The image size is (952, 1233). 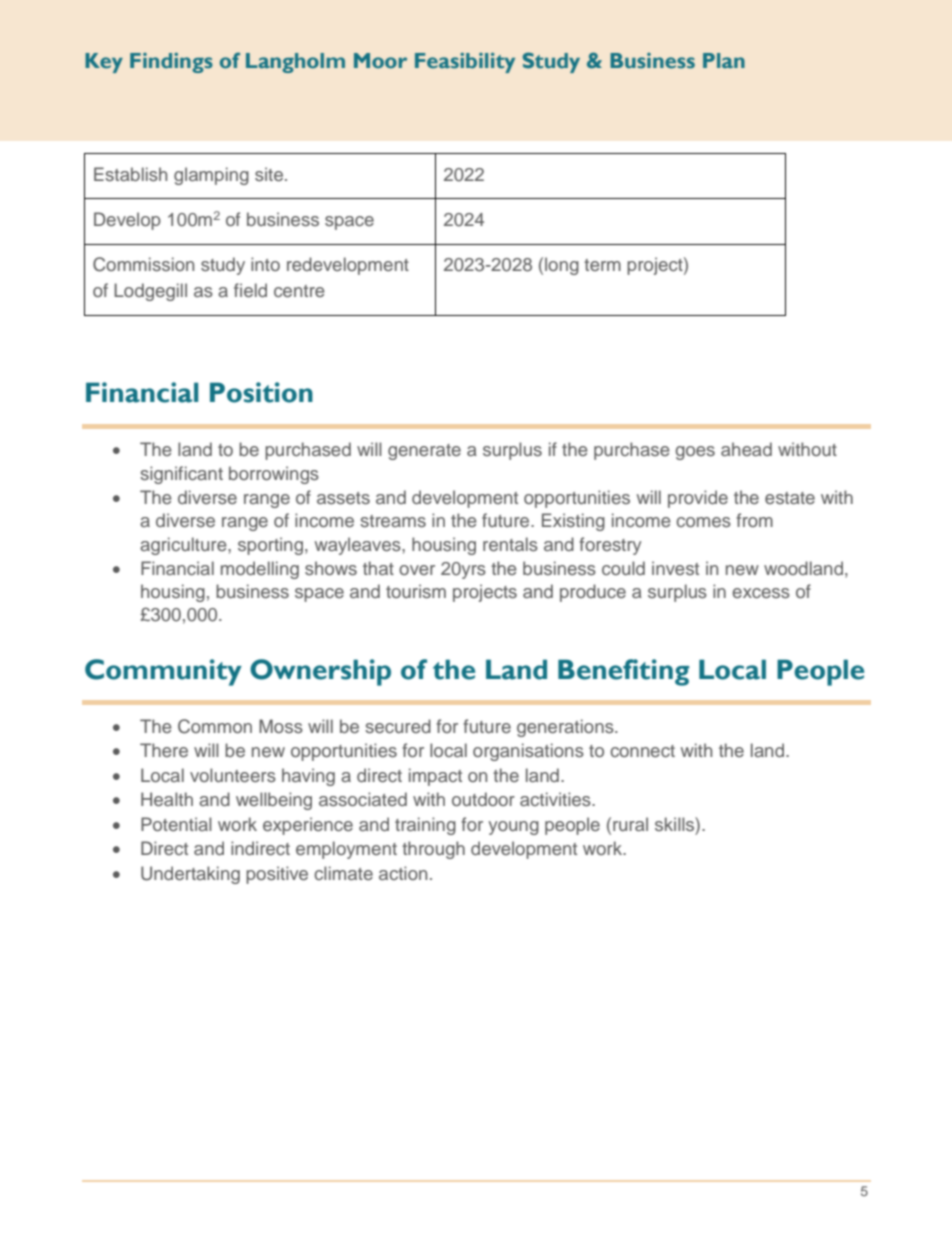 What do you see at coordinates (695, 453) in the screenshot?
I see `goes` at bounding box center [695, 453].
